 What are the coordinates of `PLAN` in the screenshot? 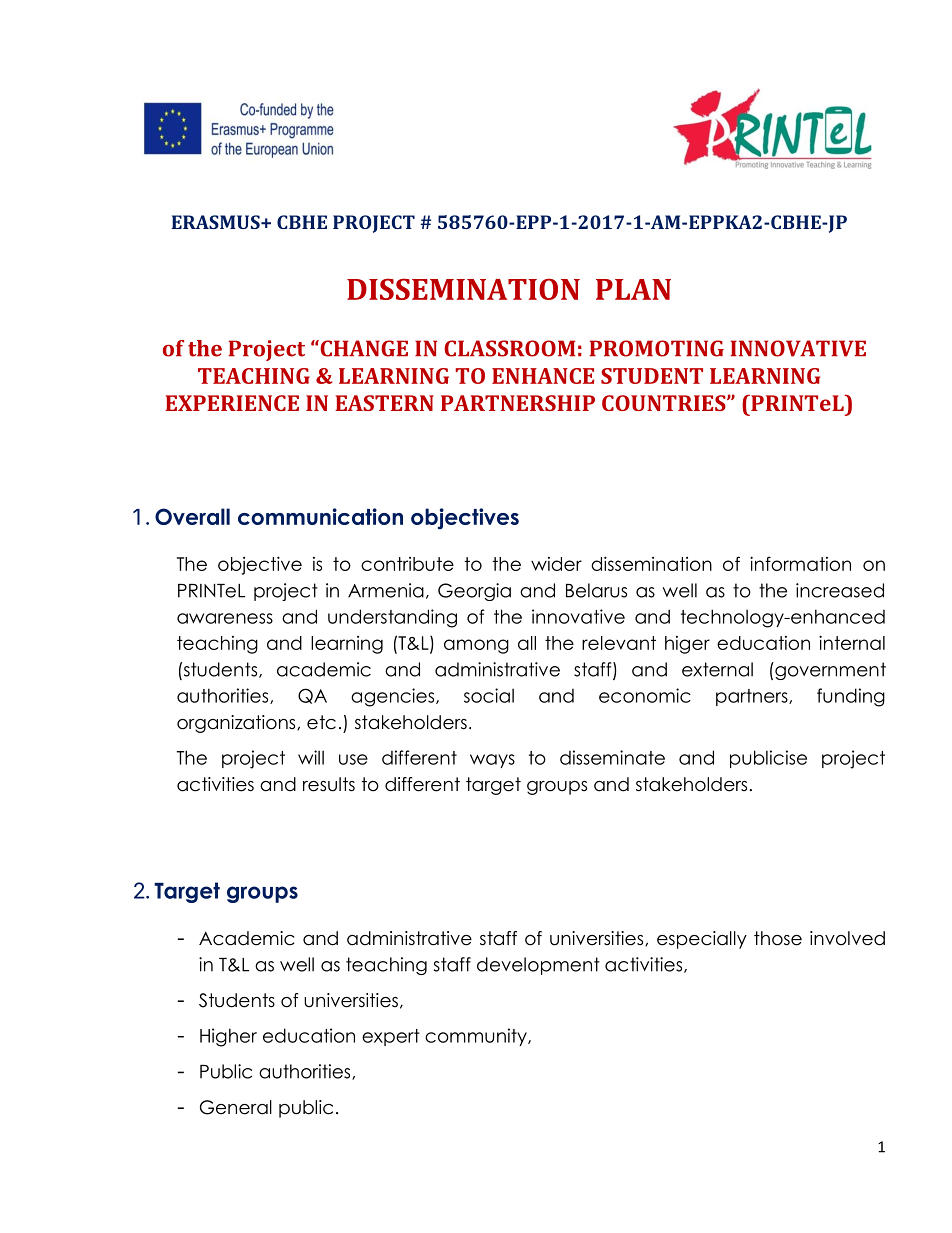 It's located at (633, 289).
